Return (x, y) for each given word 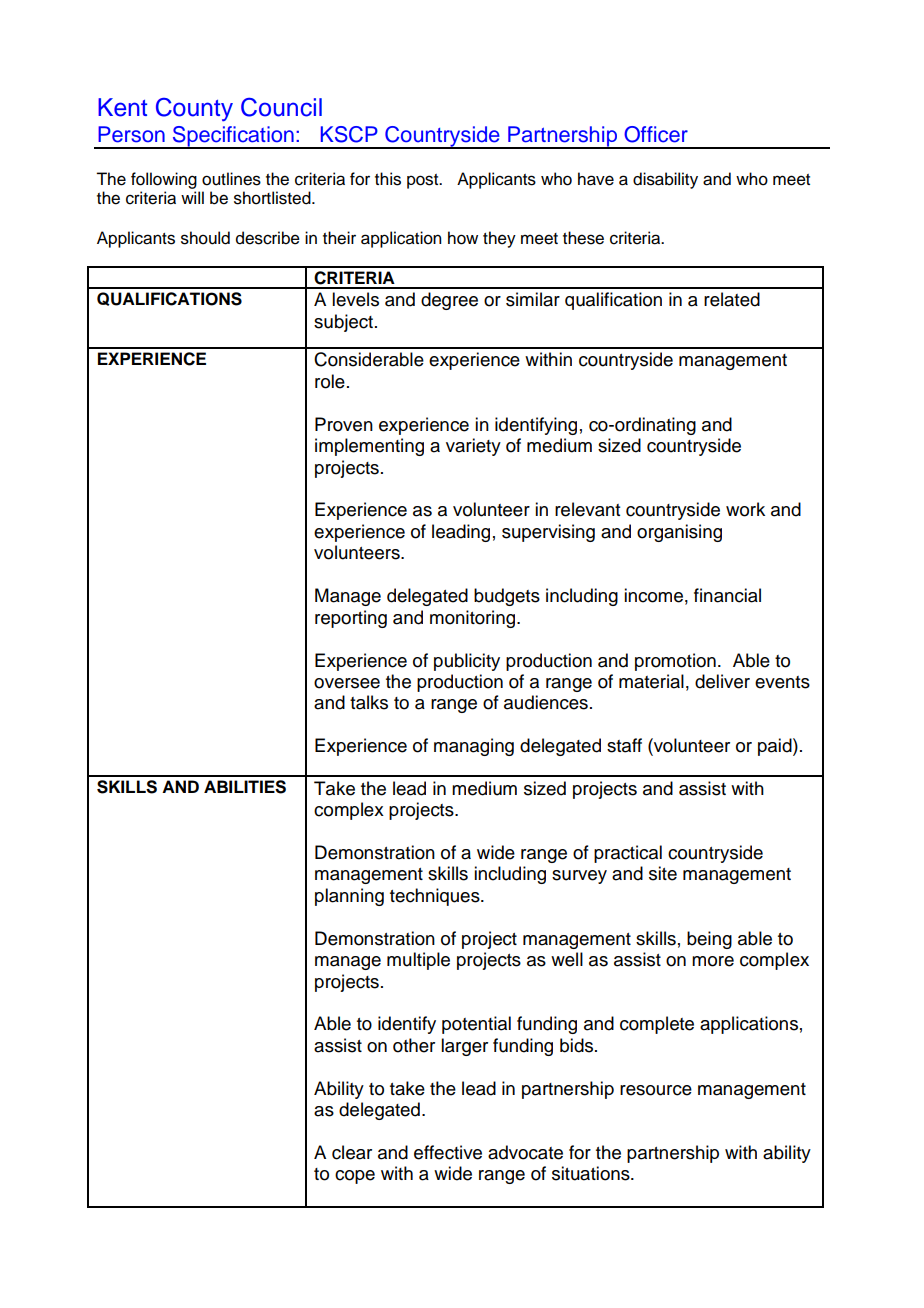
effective (448, 1152)
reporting (351, 619)
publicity (467, 662)
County (194, 110)
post (424, 181)
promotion (675, 662)
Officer (656, 134)
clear (352, 1152)
